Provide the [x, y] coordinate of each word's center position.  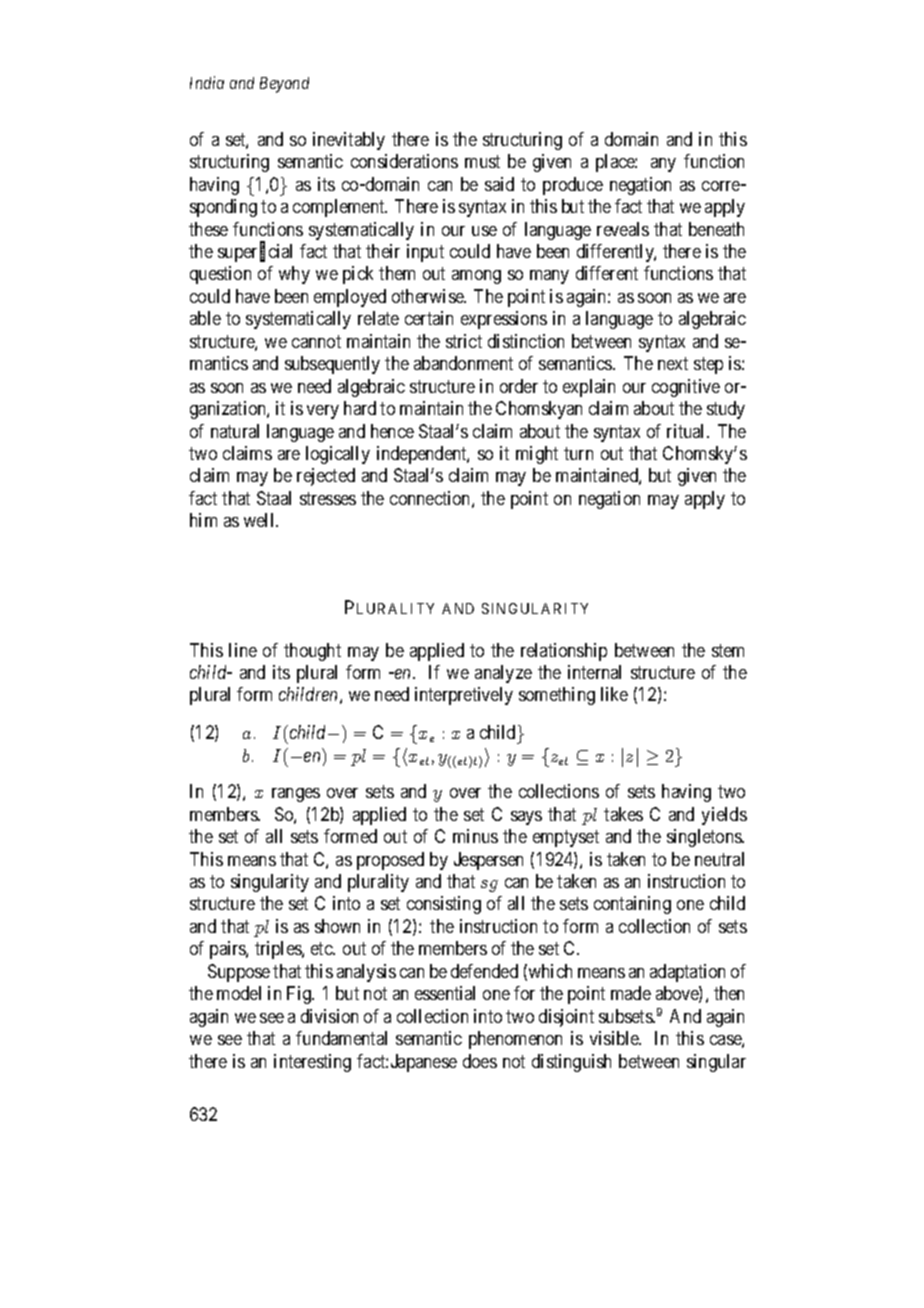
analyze [503, 674]
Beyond [284, 85]
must [482, 162]
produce [573, 186]
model [239, 993]
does [480, 1061]
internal [594, 672]
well [260, 520]
